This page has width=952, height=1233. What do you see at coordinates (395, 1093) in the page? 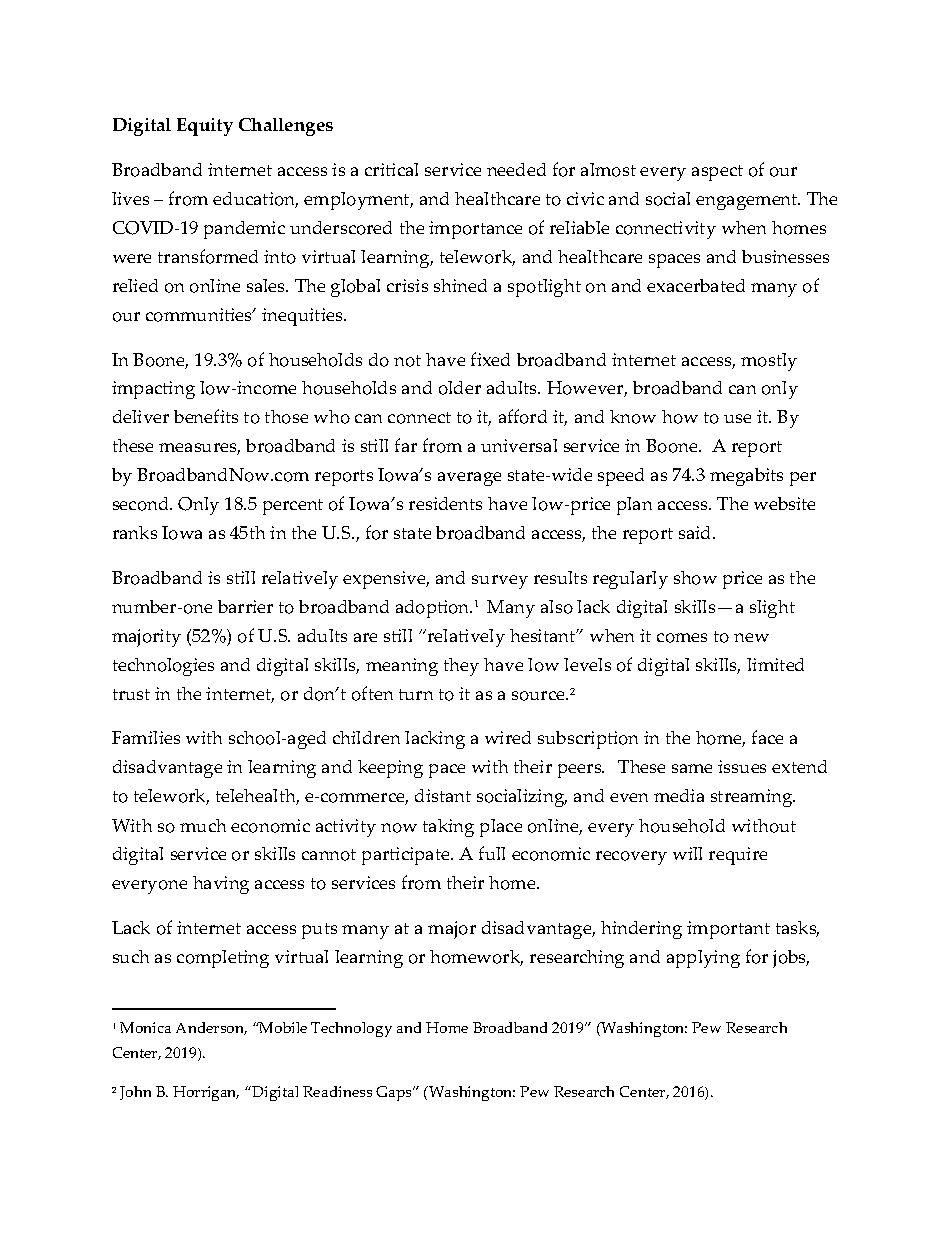
I see `Gaps` at bounding box center [395, 1093].
